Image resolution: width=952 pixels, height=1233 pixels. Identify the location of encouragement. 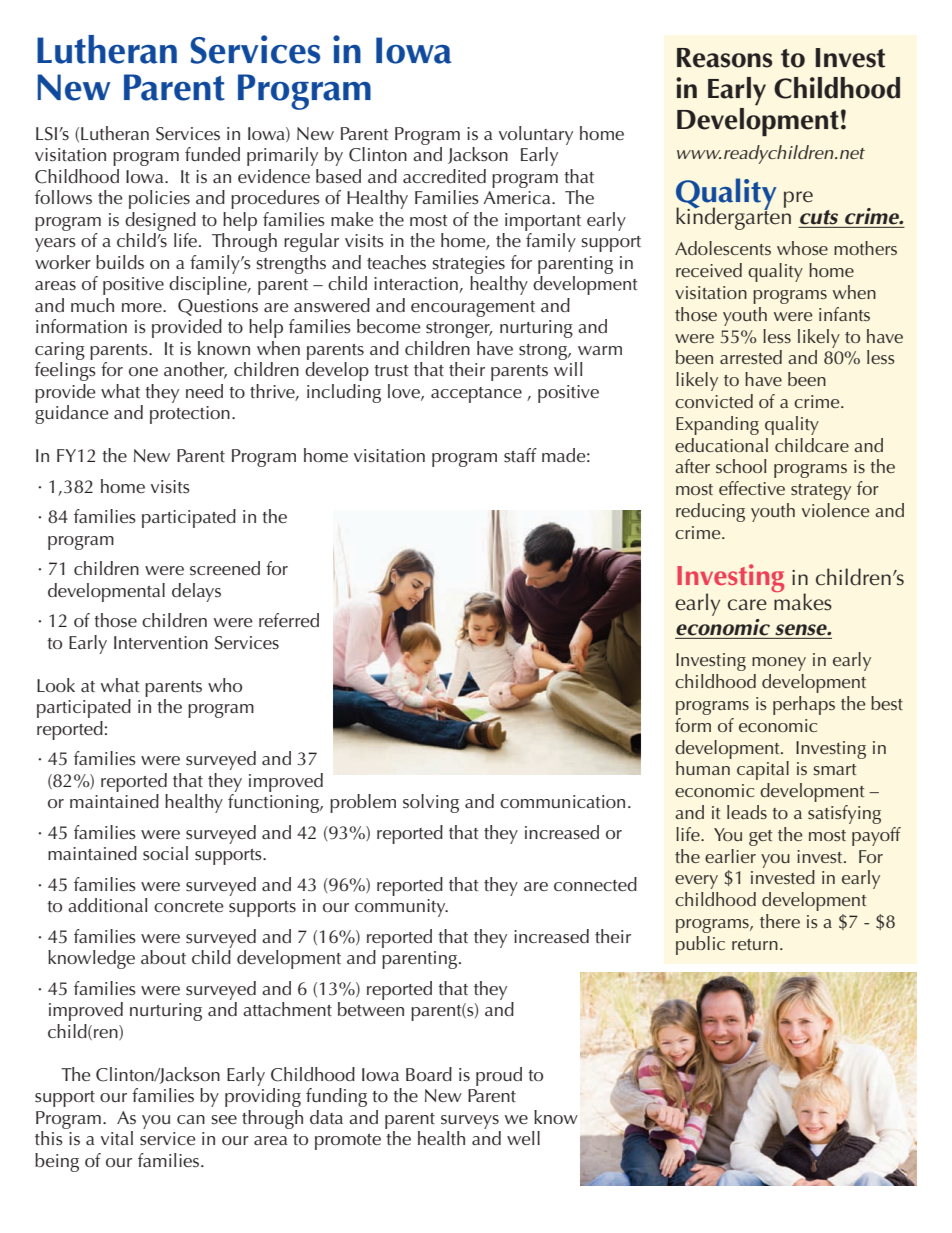
(473, 309).
